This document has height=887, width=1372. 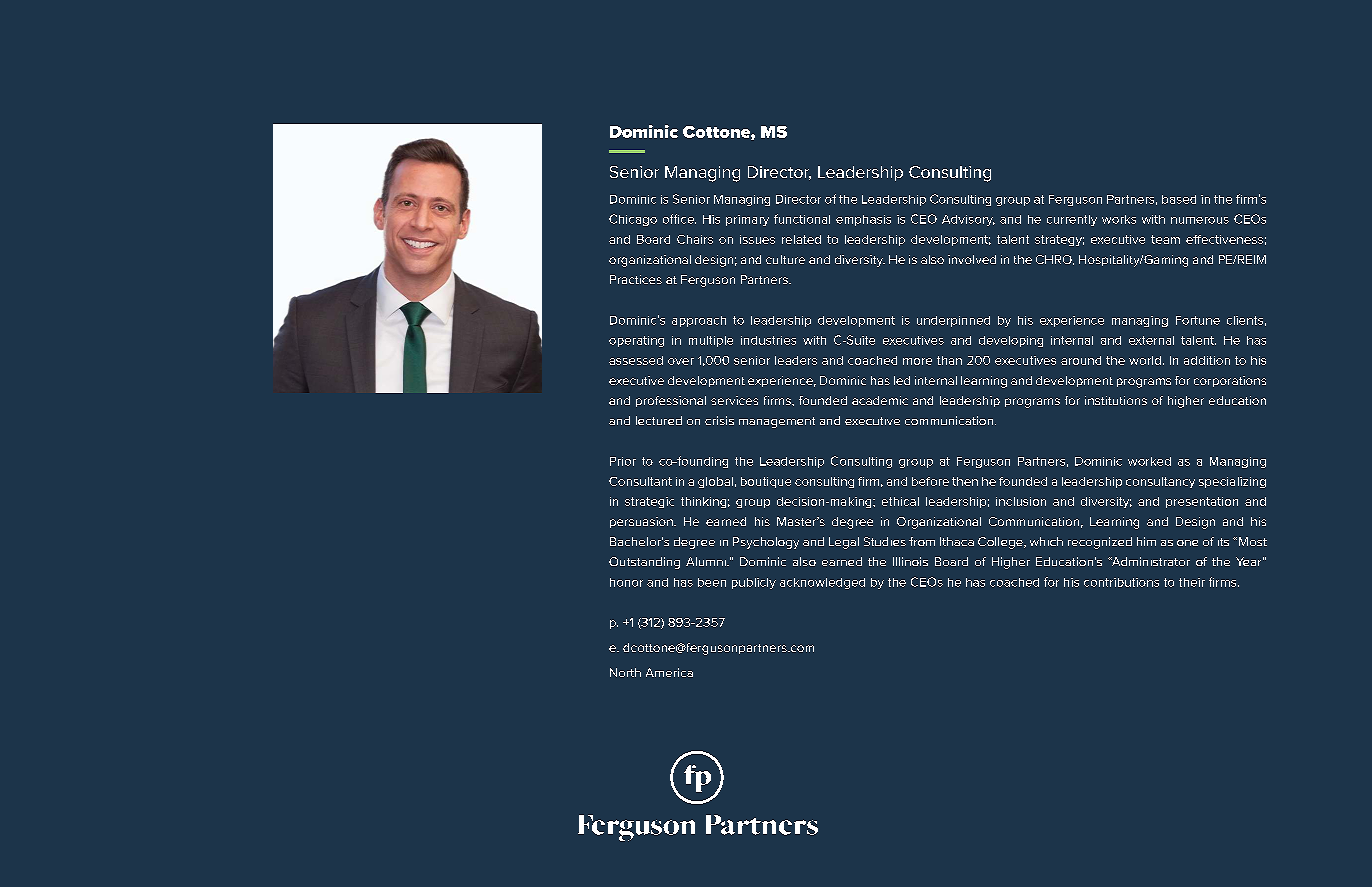 What do you see at coordinates (681, 361) in the document?
I see `over` at bounding box center [681, 361].
